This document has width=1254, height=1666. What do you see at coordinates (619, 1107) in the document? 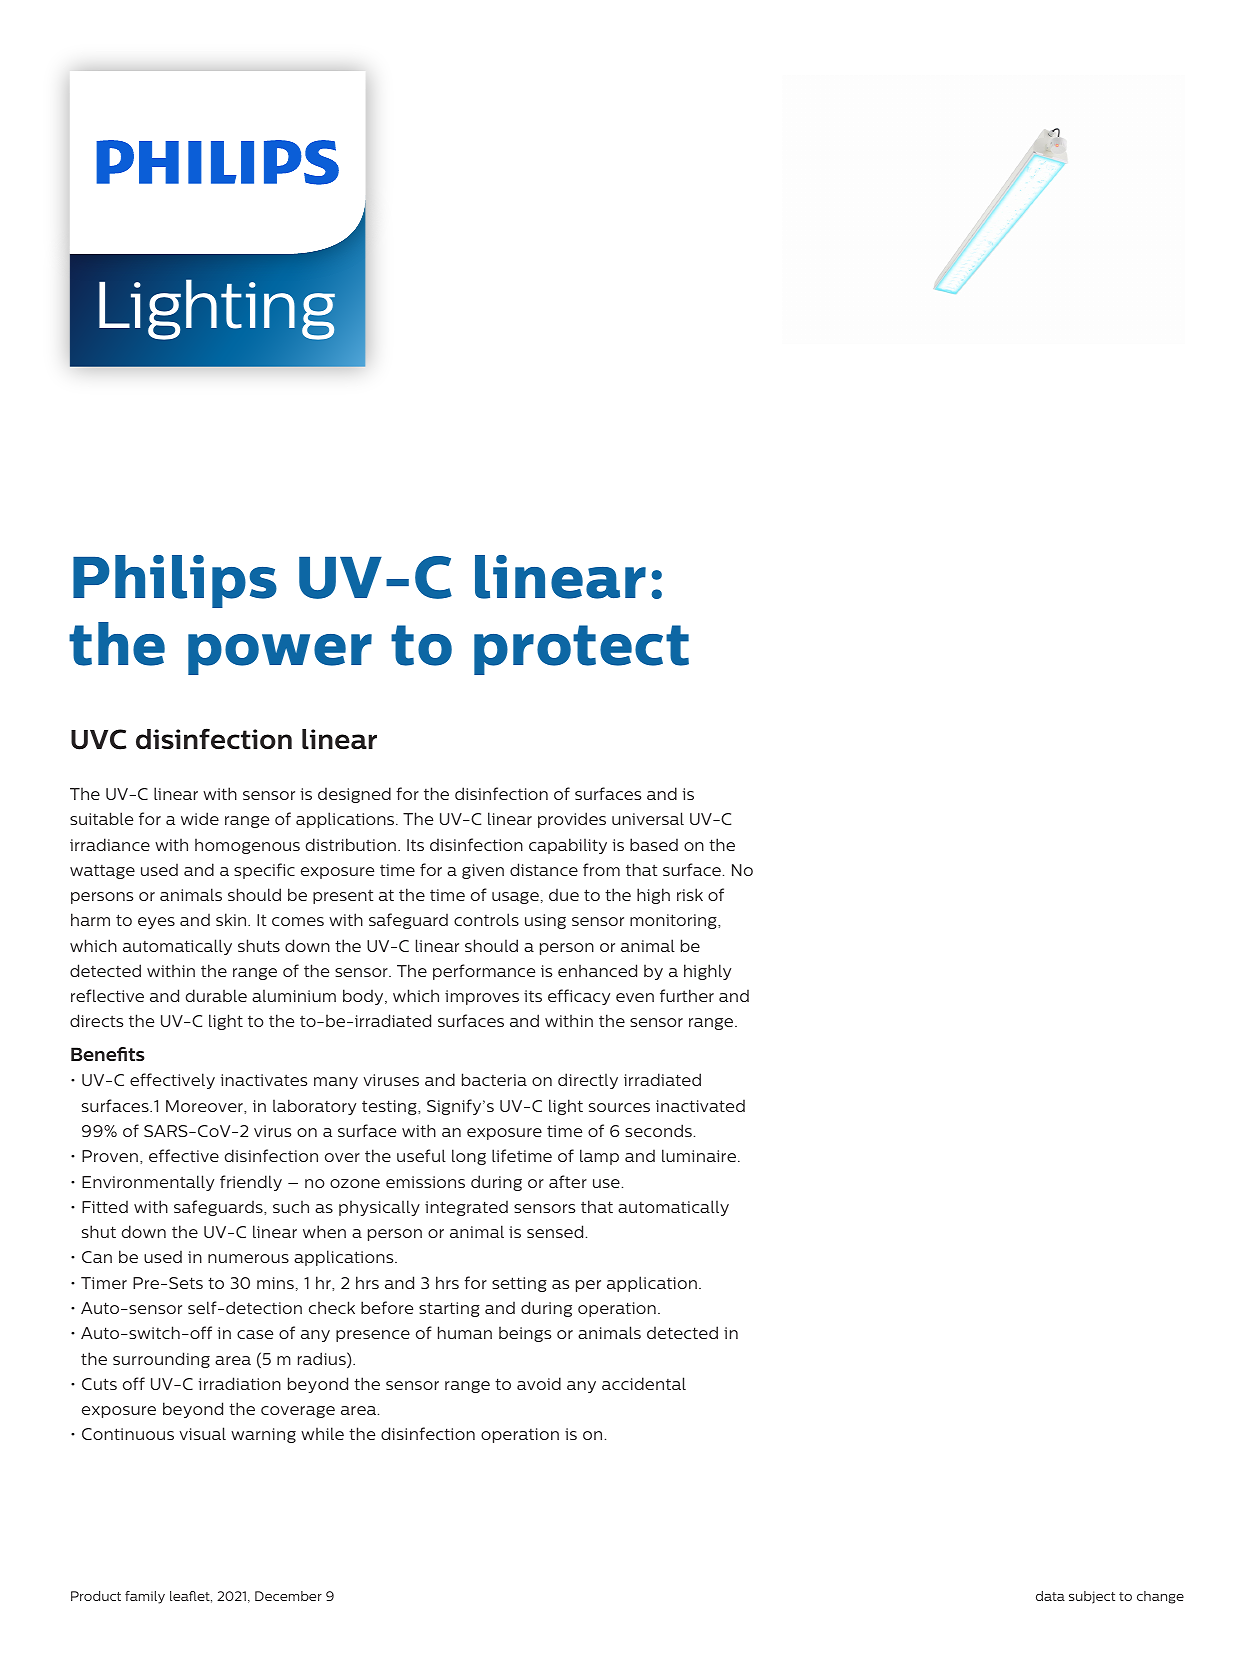
I see `sources` at bounding box center [619, 1107].
